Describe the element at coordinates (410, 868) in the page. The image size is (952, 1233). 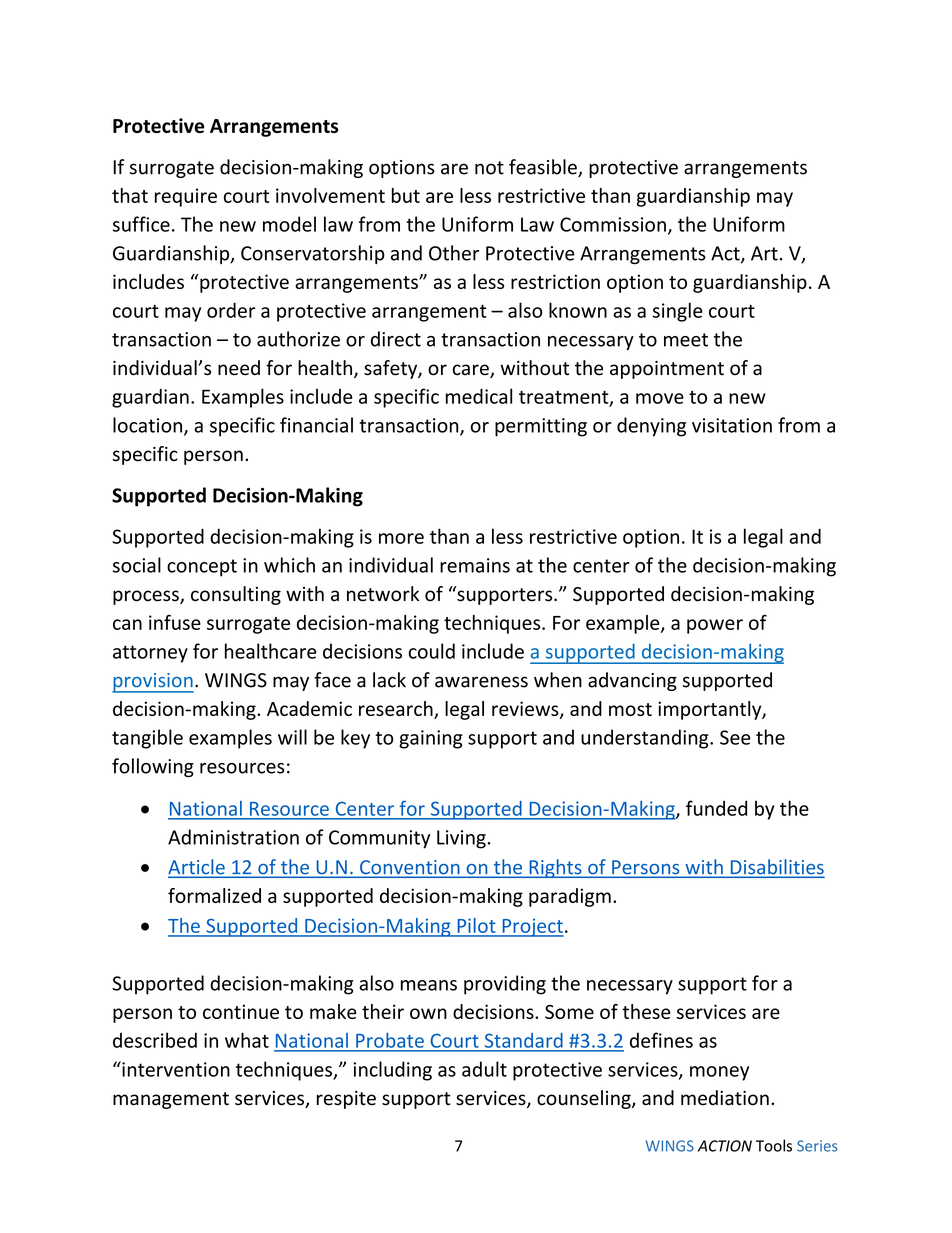
I see `Convention` at that location.
